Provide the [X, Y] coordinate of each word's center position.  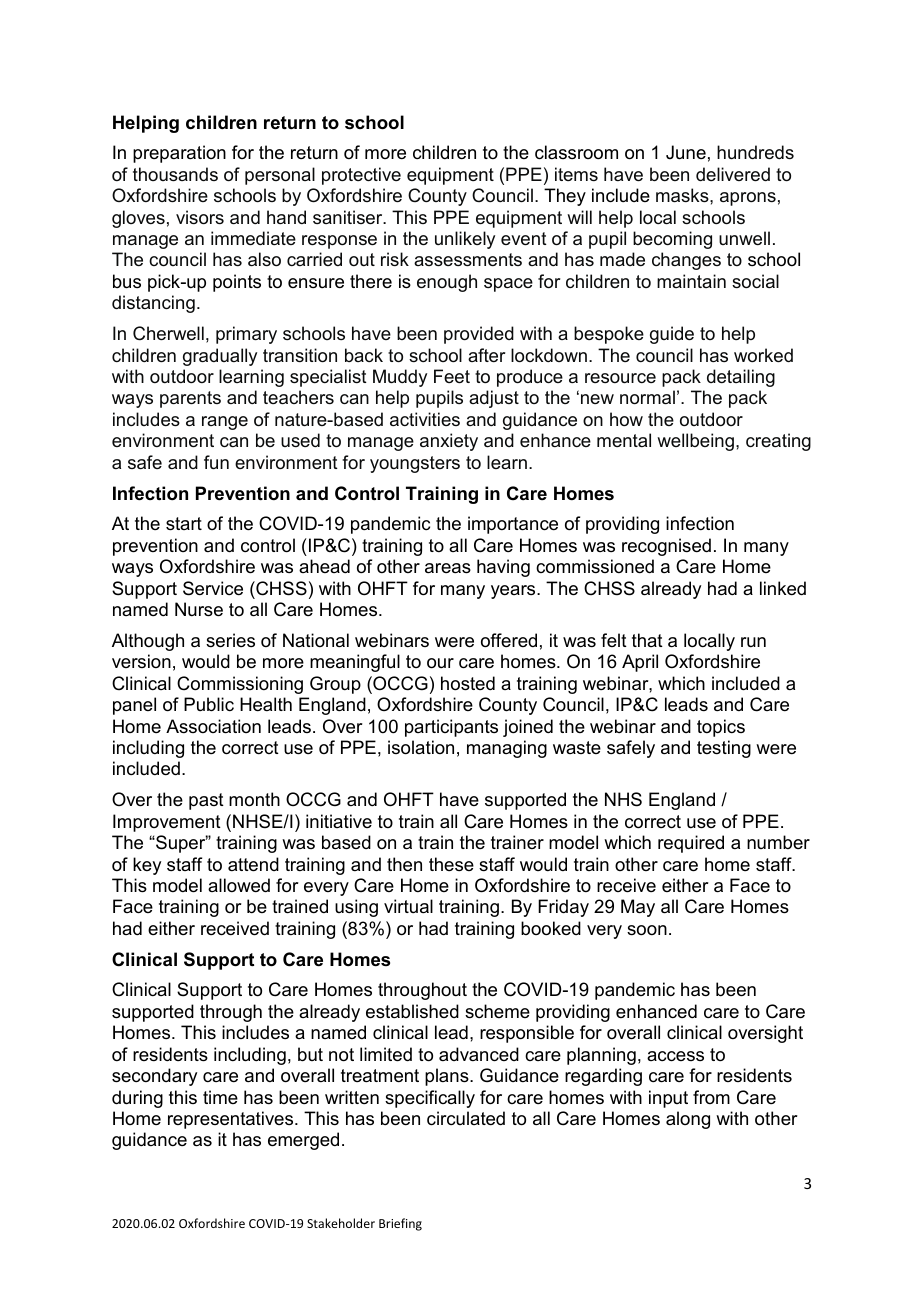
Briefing [400, 1224]
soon [647, 930]
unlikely [465, 240]
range [225, 423]
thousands [175, 174]
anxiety [449, 442]
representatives [232, 1120]
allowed [239, 885]
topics [721, 728]
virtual [408, 906]
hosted [468, 683]
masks [683, 195]
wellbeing [695, 442]
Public [209, 704]
